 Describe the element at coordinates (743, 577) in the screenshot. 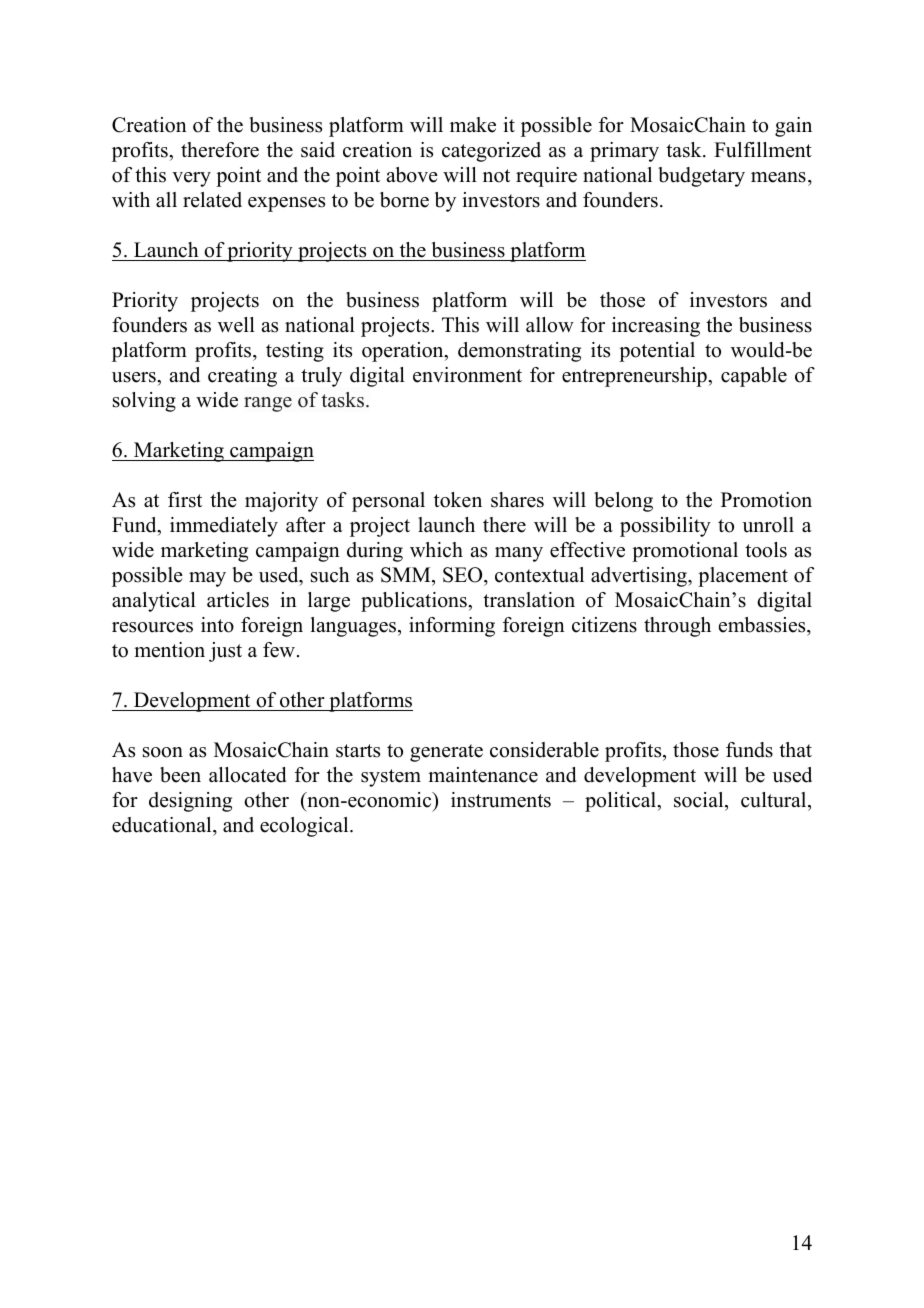

I see `placement` at that location.
